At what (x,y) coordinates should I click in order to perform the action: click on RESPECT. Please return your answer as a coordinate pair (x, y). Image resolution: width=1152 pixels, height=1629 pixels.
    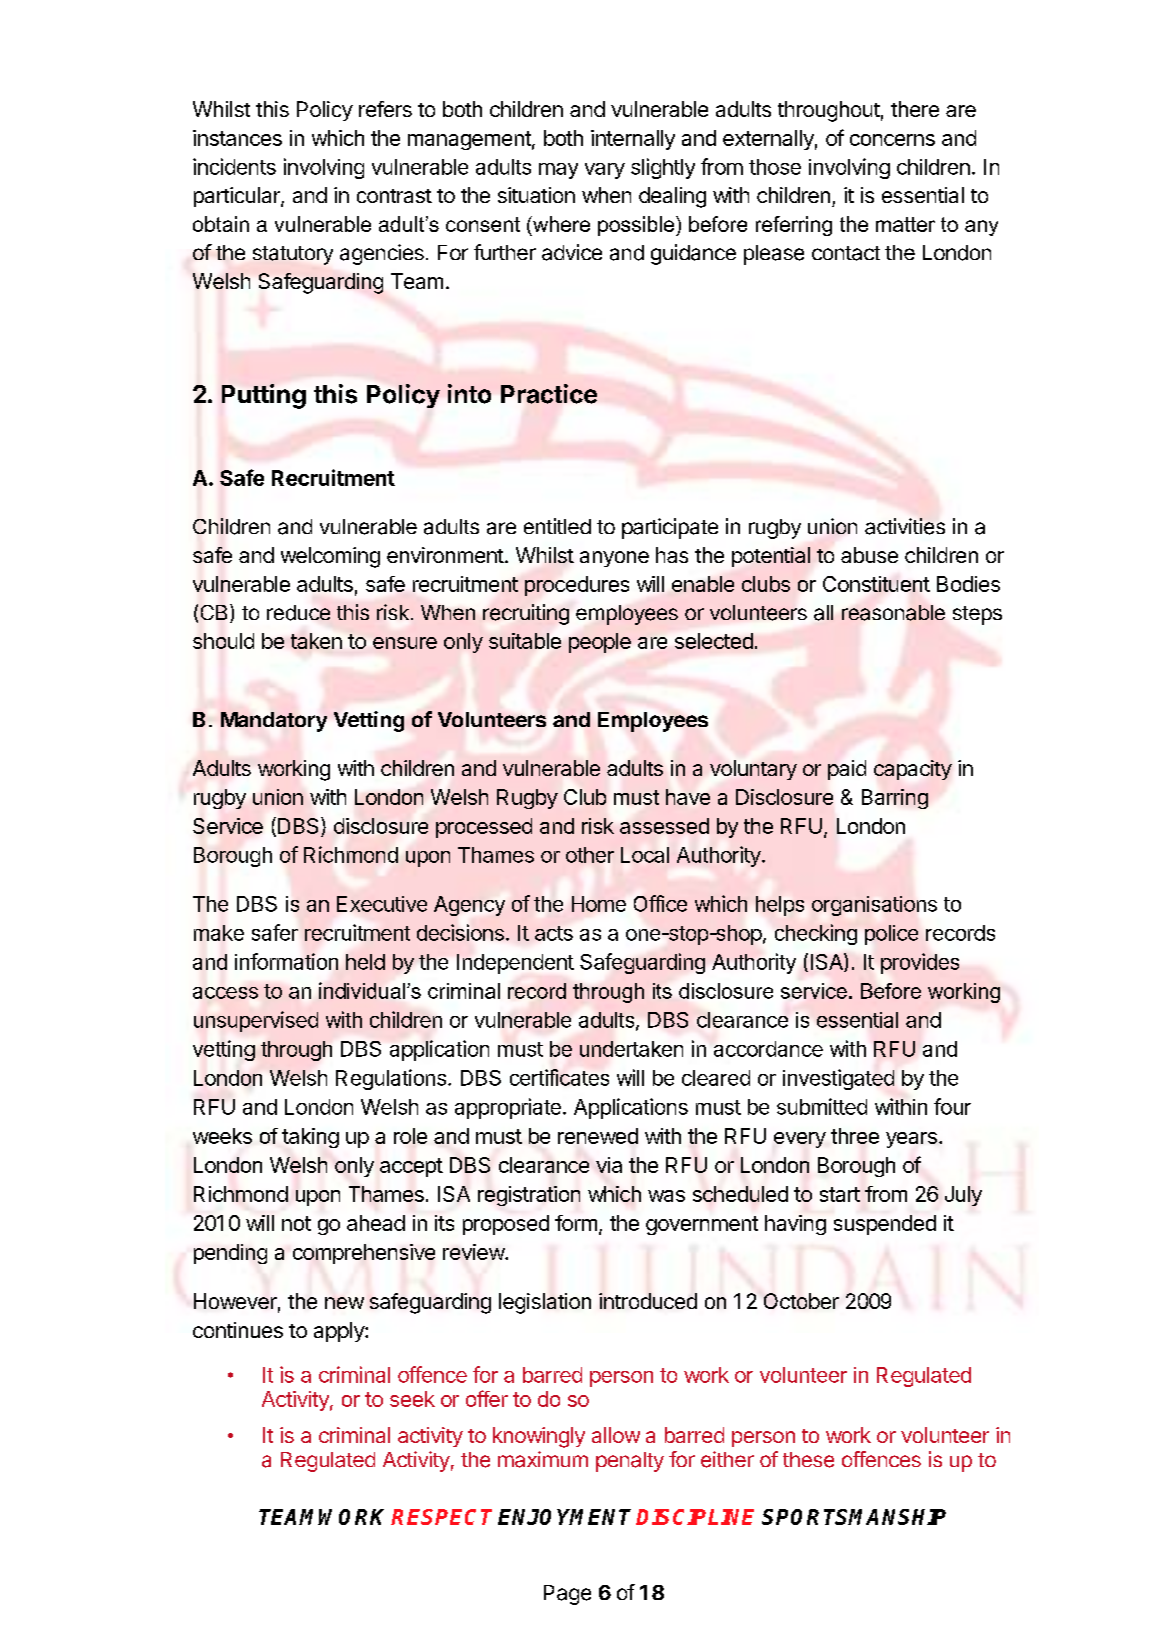
    Looking at the image, I should click on (441, 1517).
